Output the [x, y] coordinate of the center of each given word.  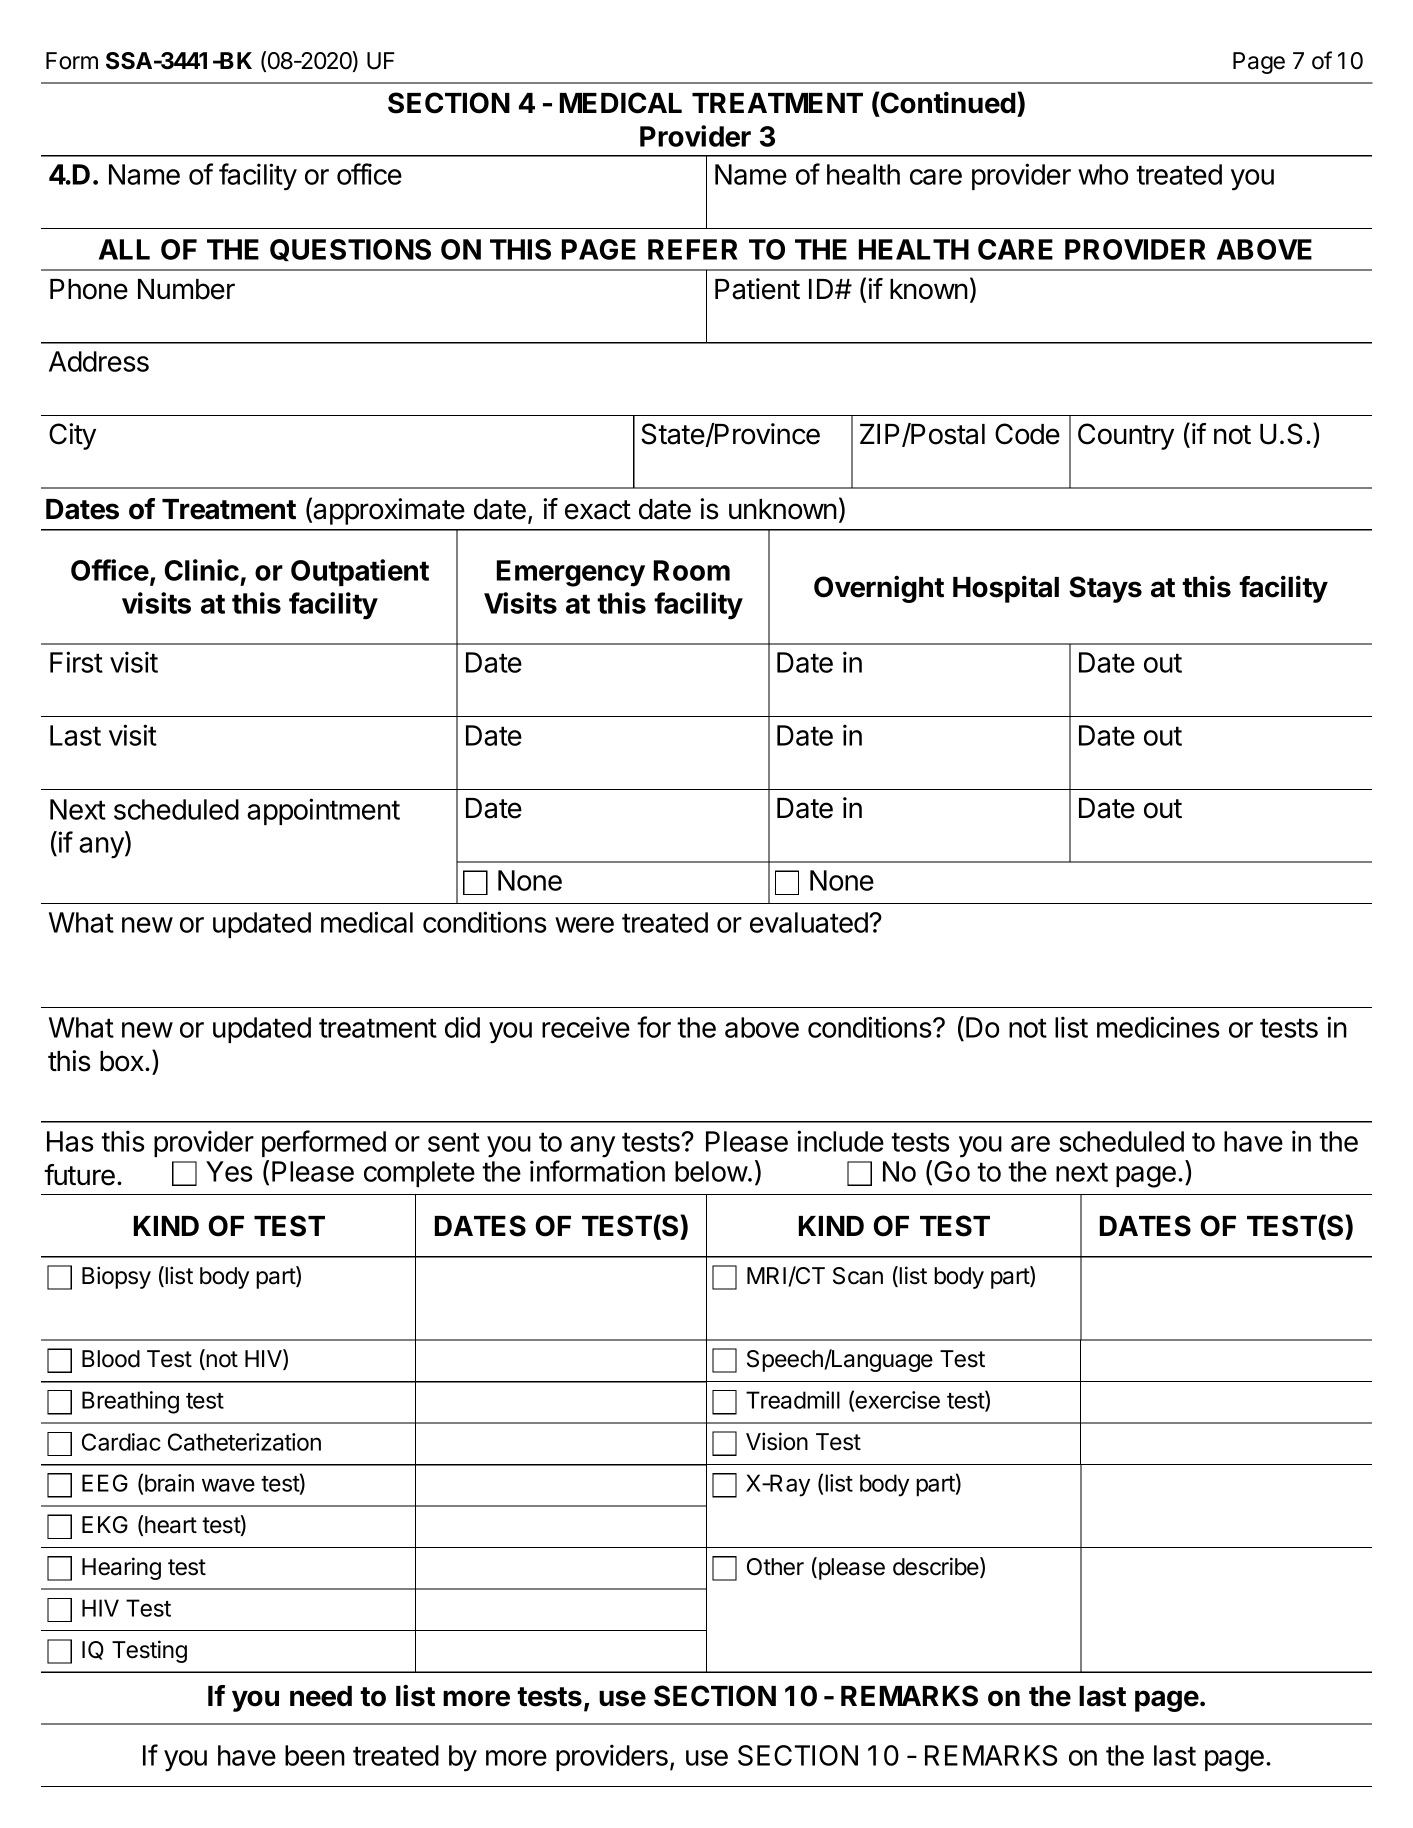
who [1103, 174]
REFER [693, 249]
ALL [124, 249]
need [321, 1696]
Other [775, 1567]
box [123, 1061]
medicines [1158, 1027]
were [584, 925]
